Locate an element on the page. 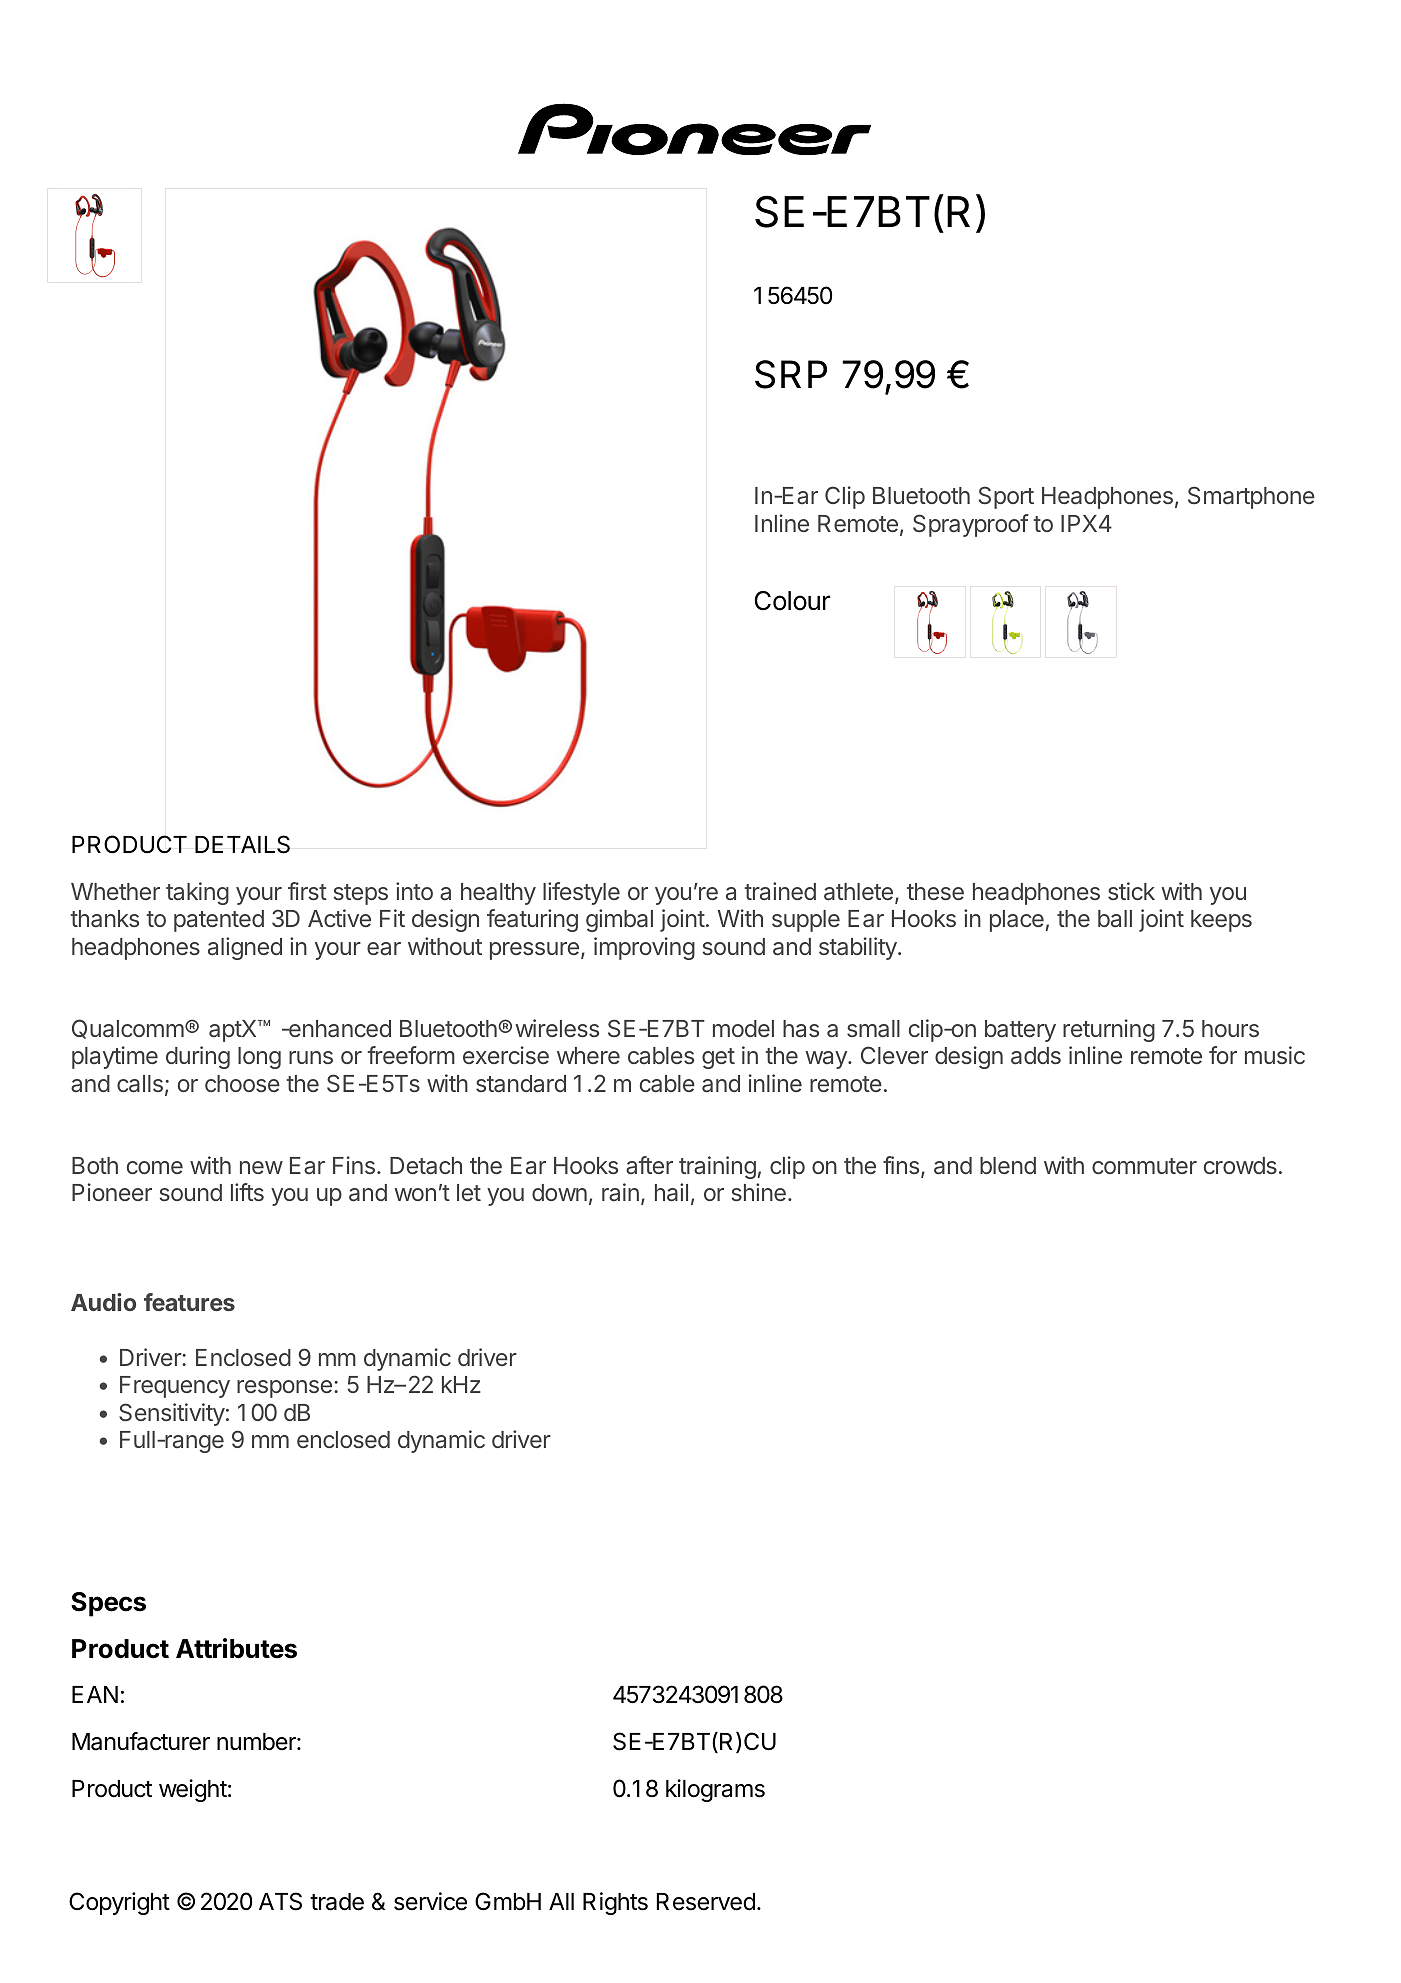 The width and height of the page is (1401, 1983). hail is located at coordinates (671, 1192).
